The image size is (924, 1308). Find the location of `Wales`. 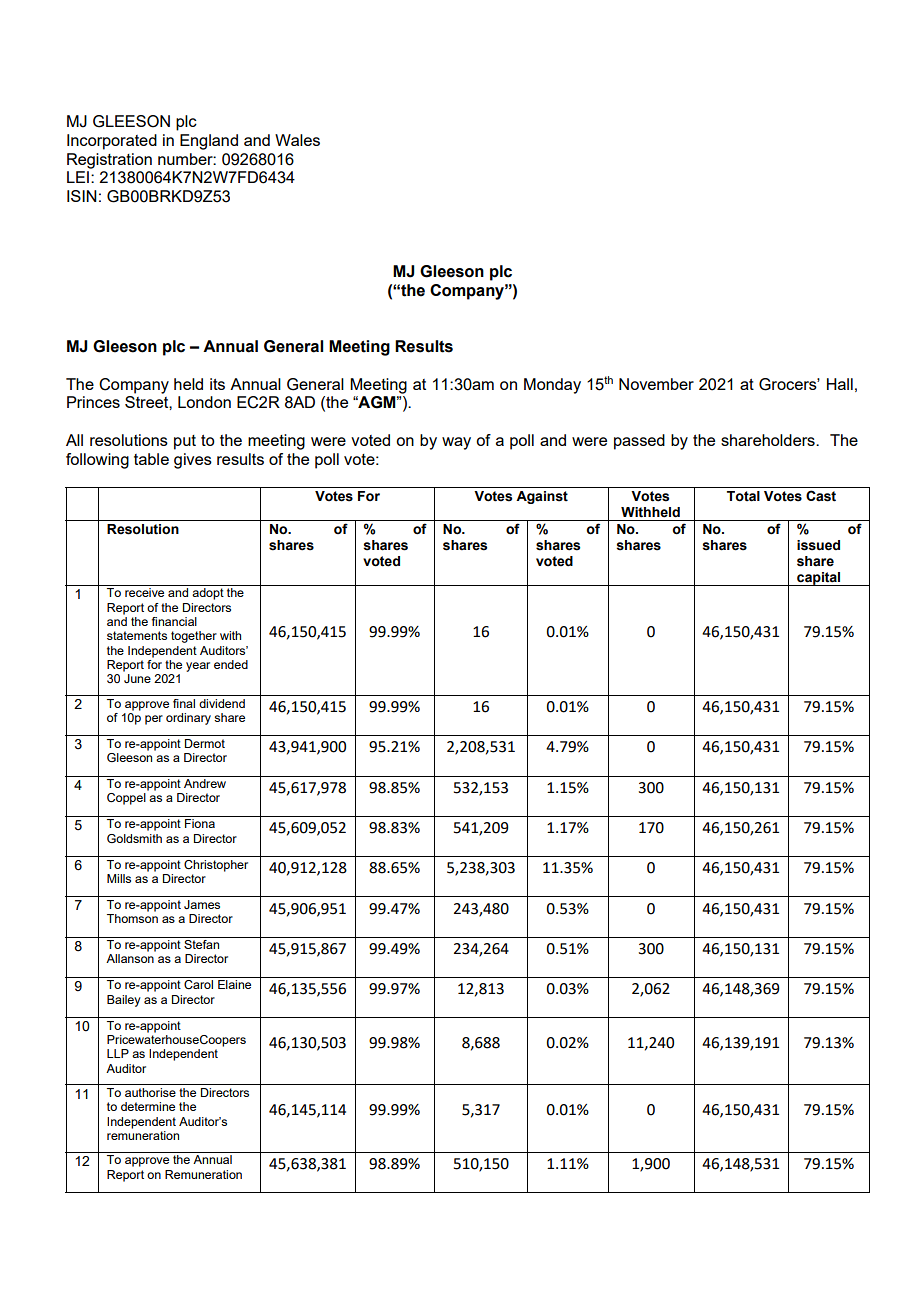

Wales is located at coordinates (297, 140).
